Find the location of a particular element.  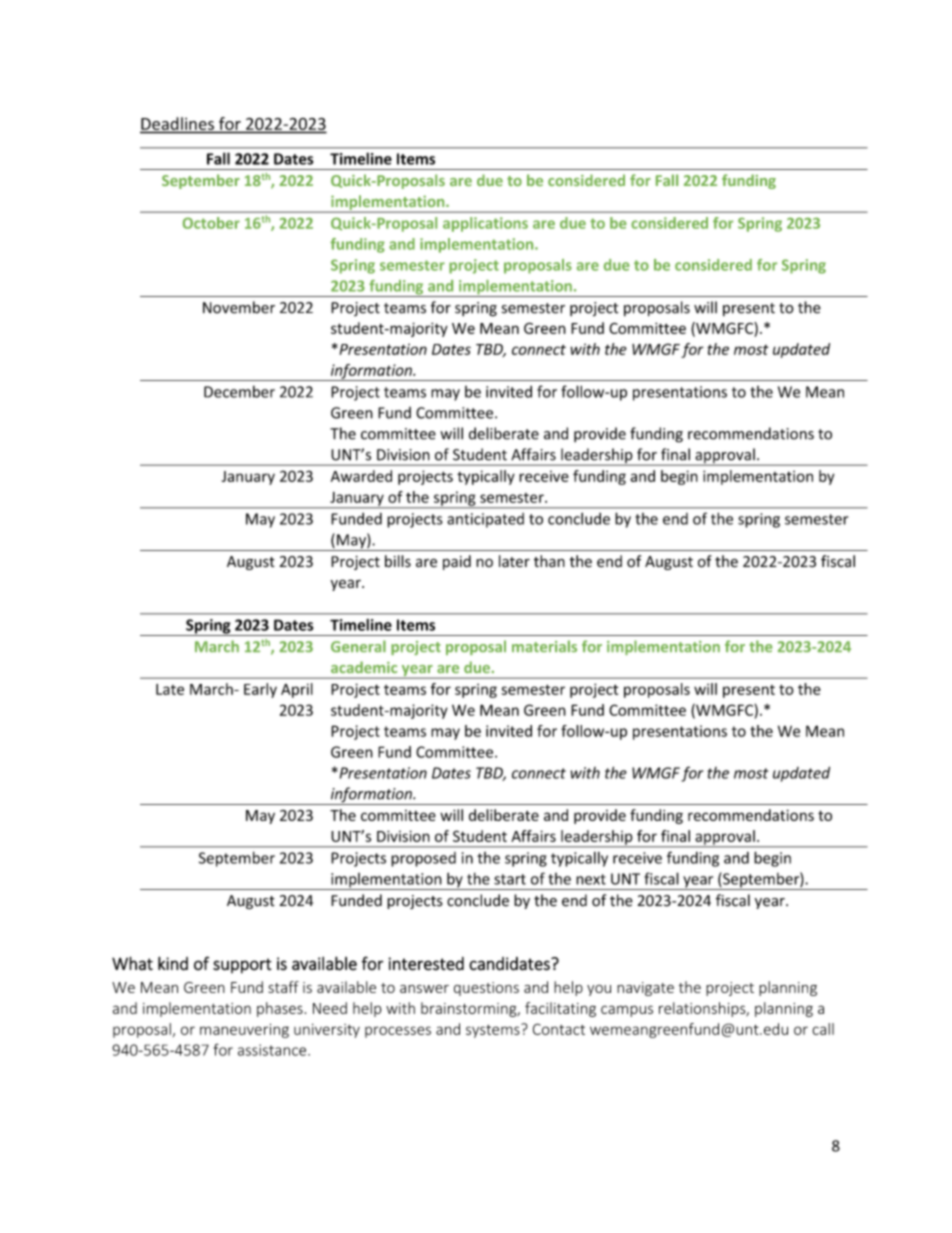

processes is located at coordinates (398, 1032).
